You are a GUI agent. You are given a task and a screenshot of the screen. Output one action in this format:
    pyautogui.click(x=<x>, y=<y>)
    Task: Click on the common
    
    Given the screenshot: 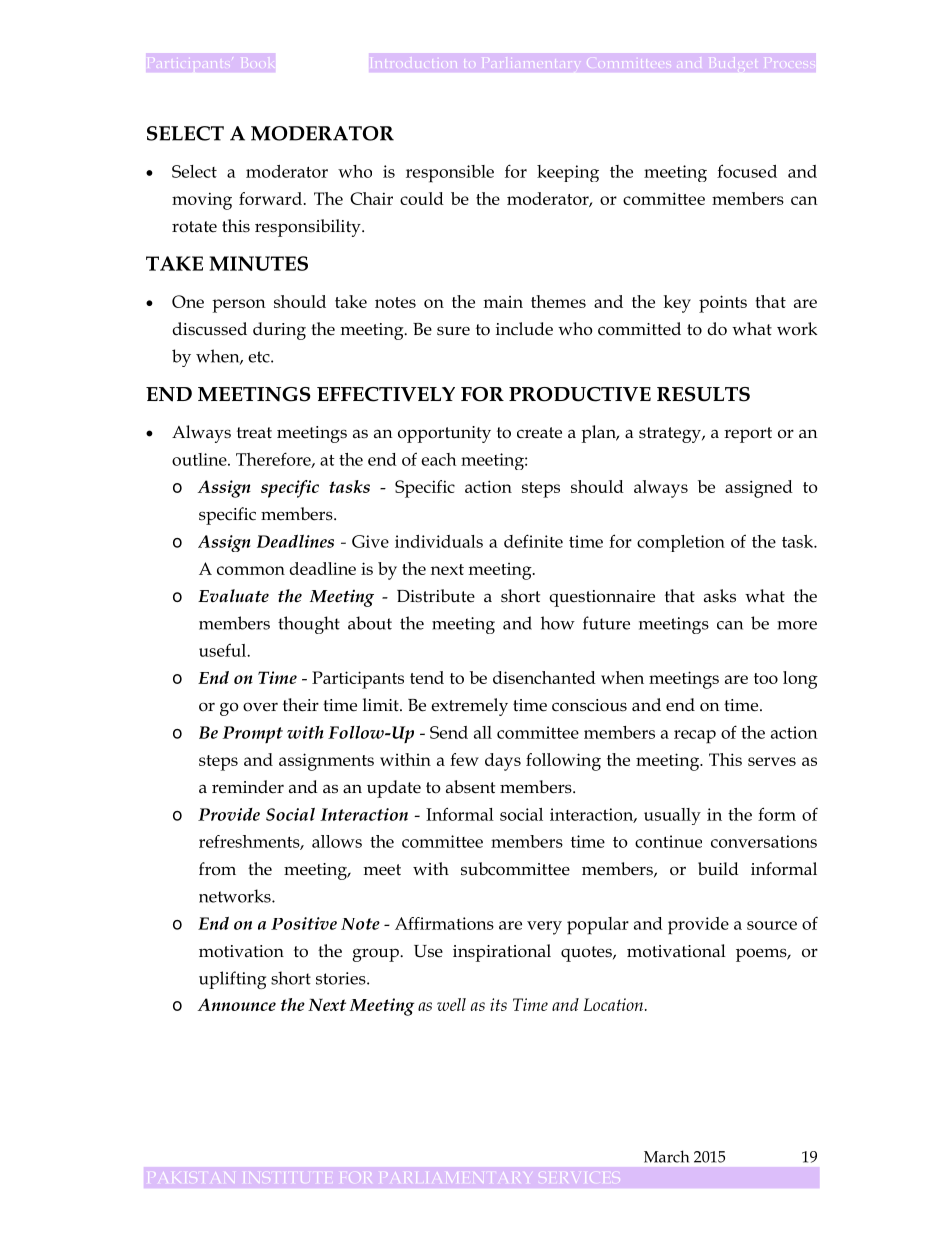 What is the action you would take?
    pyautogui.click(x=251, y=570)
